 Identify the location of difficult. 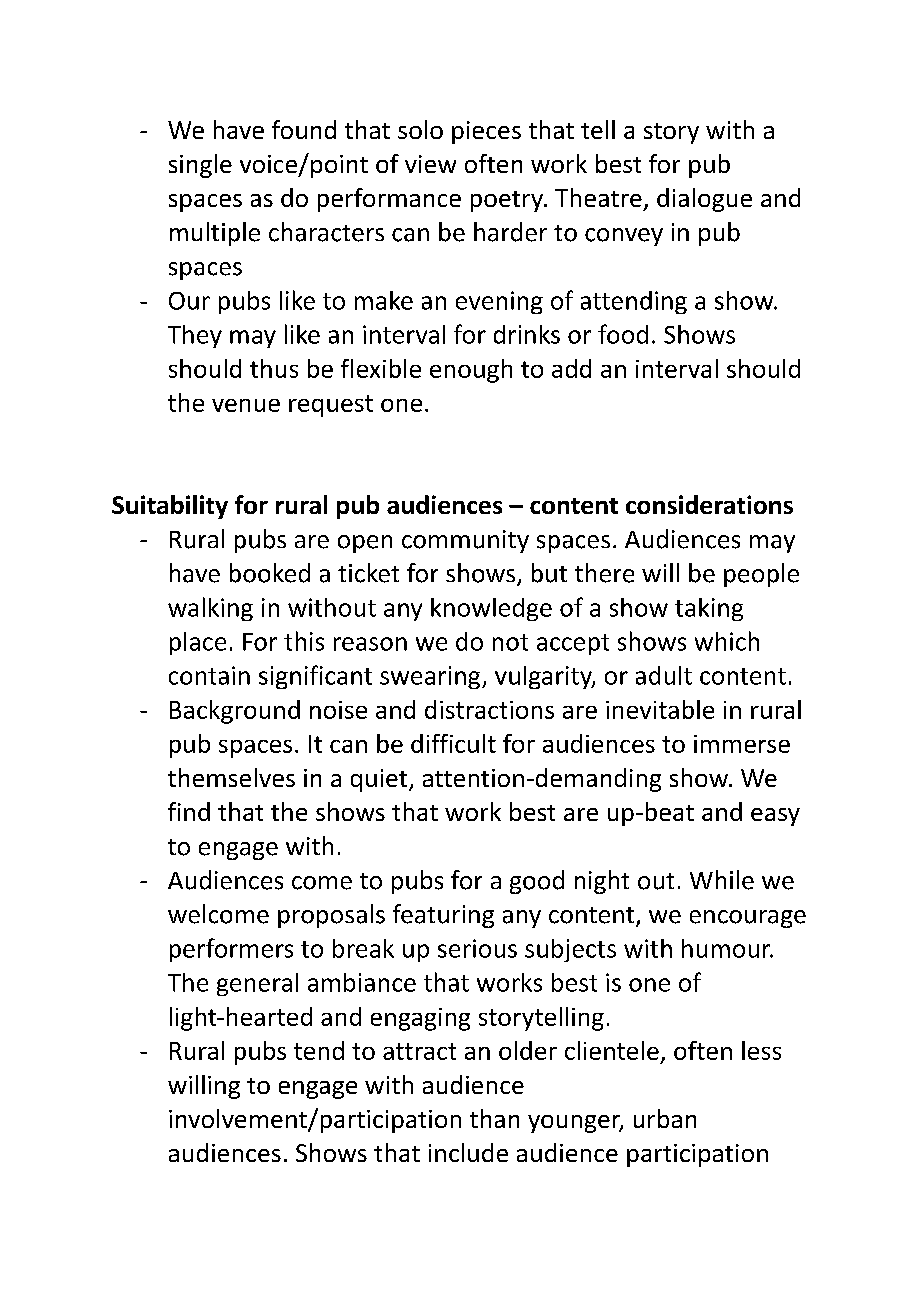
(453, 743).
